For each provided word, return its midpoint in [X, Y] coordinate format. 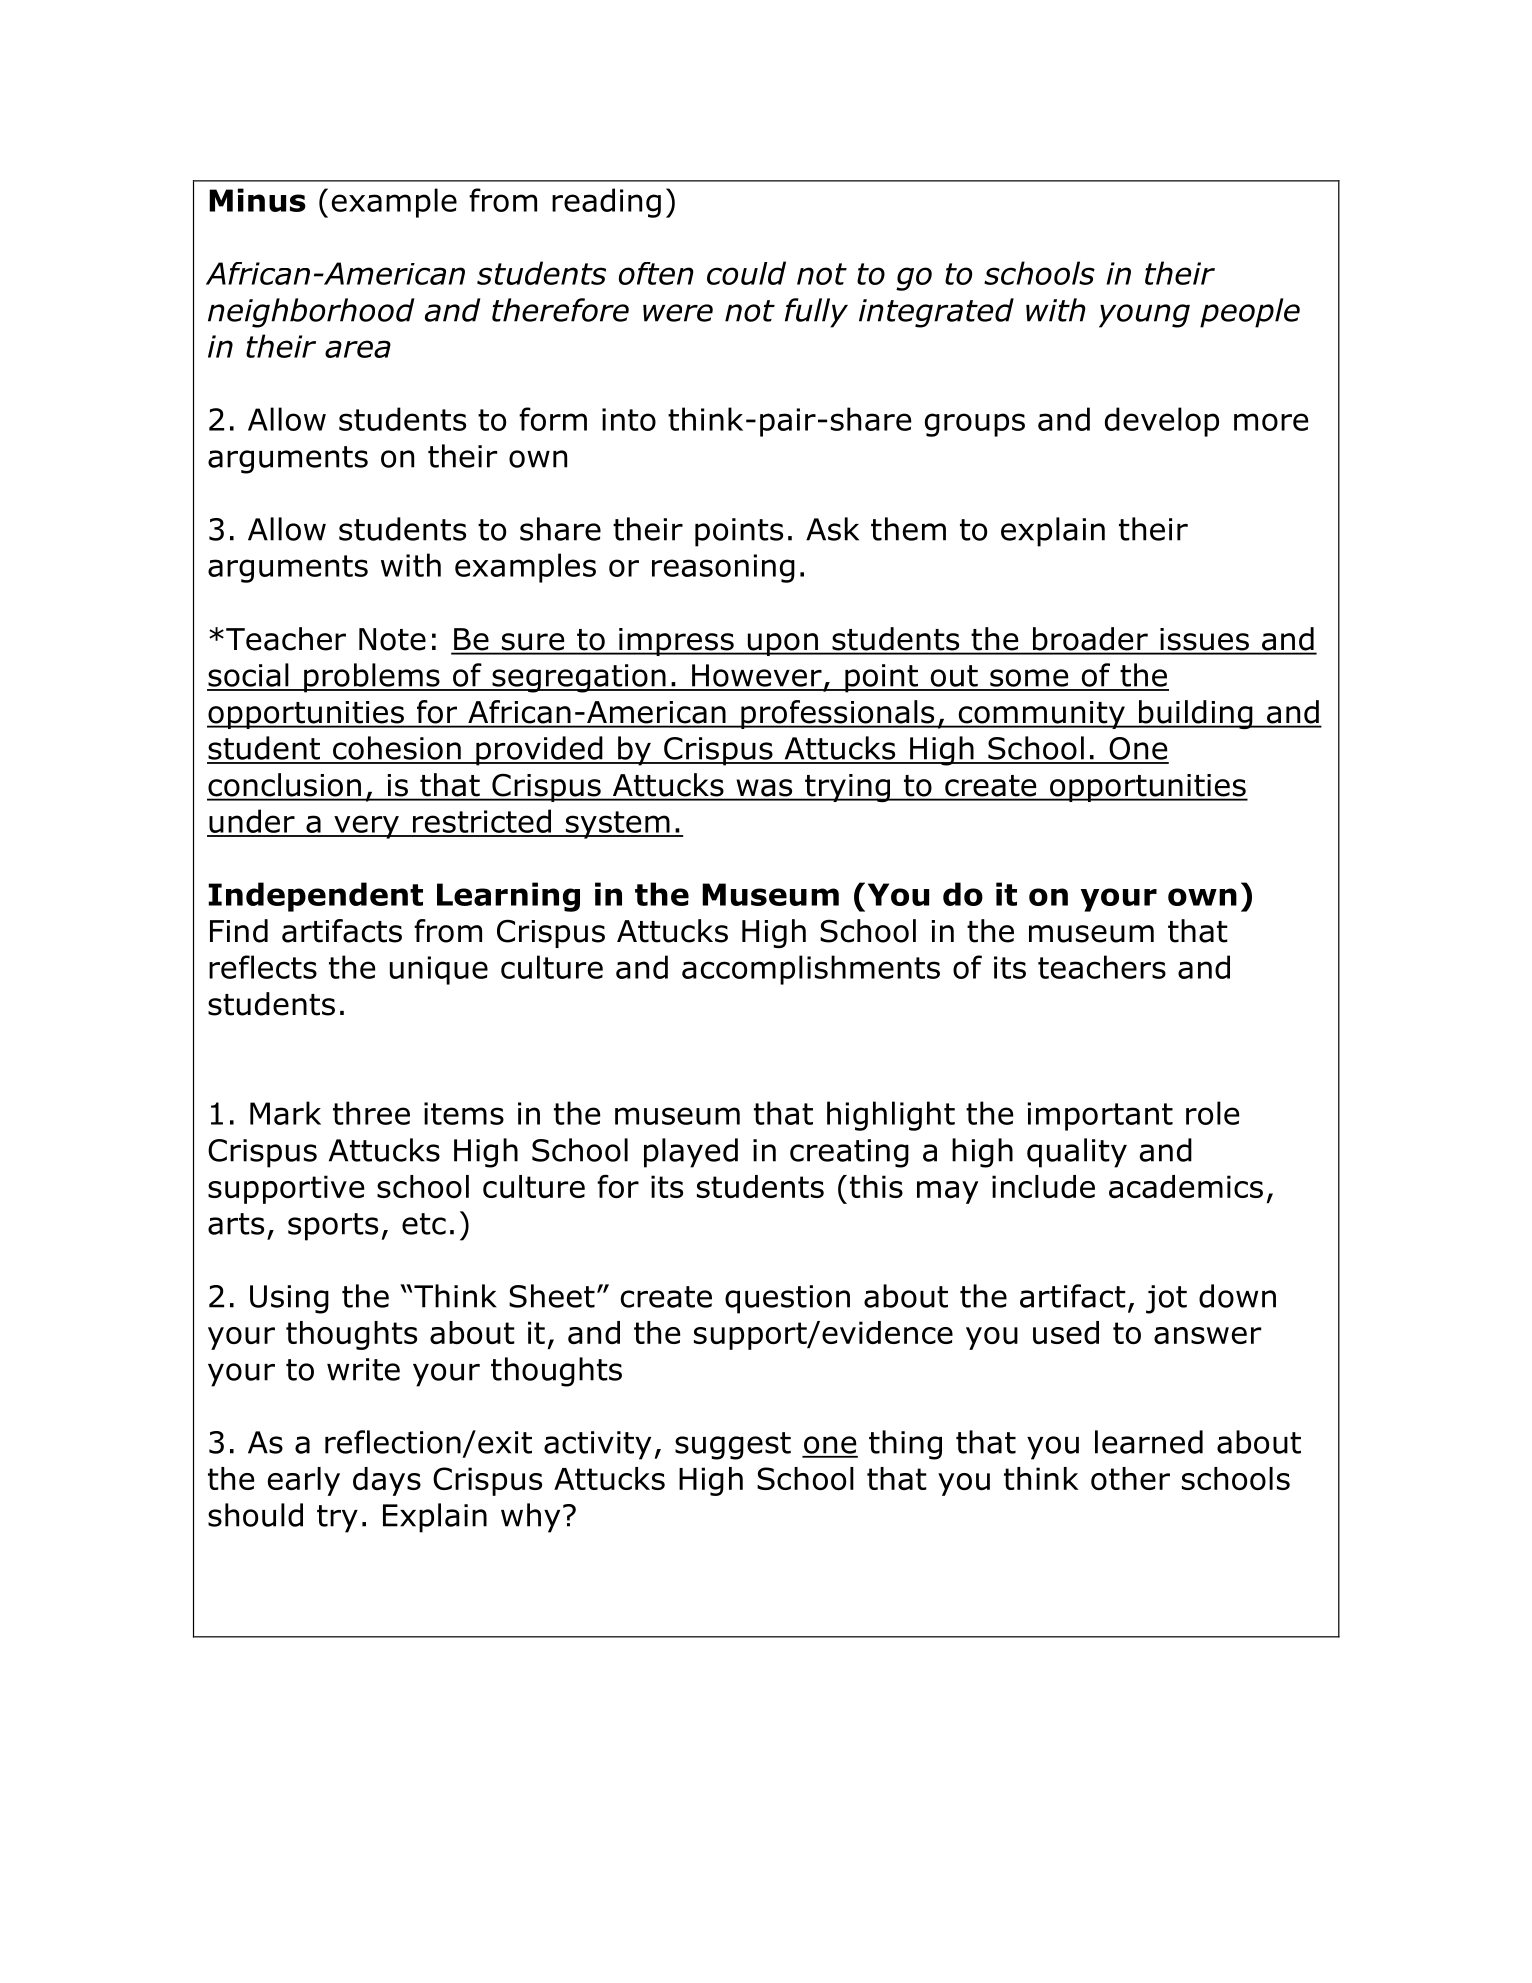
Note [392, 639]
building [1195, 714]
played [691, 1153]
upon [782, 644]
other [1130, 1478]
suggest [733, 1446]
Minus [257, 200]
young [1144, 316]
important [1100, 1116]
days [387, 1481]
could [746, 273]
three [371, 1113]
